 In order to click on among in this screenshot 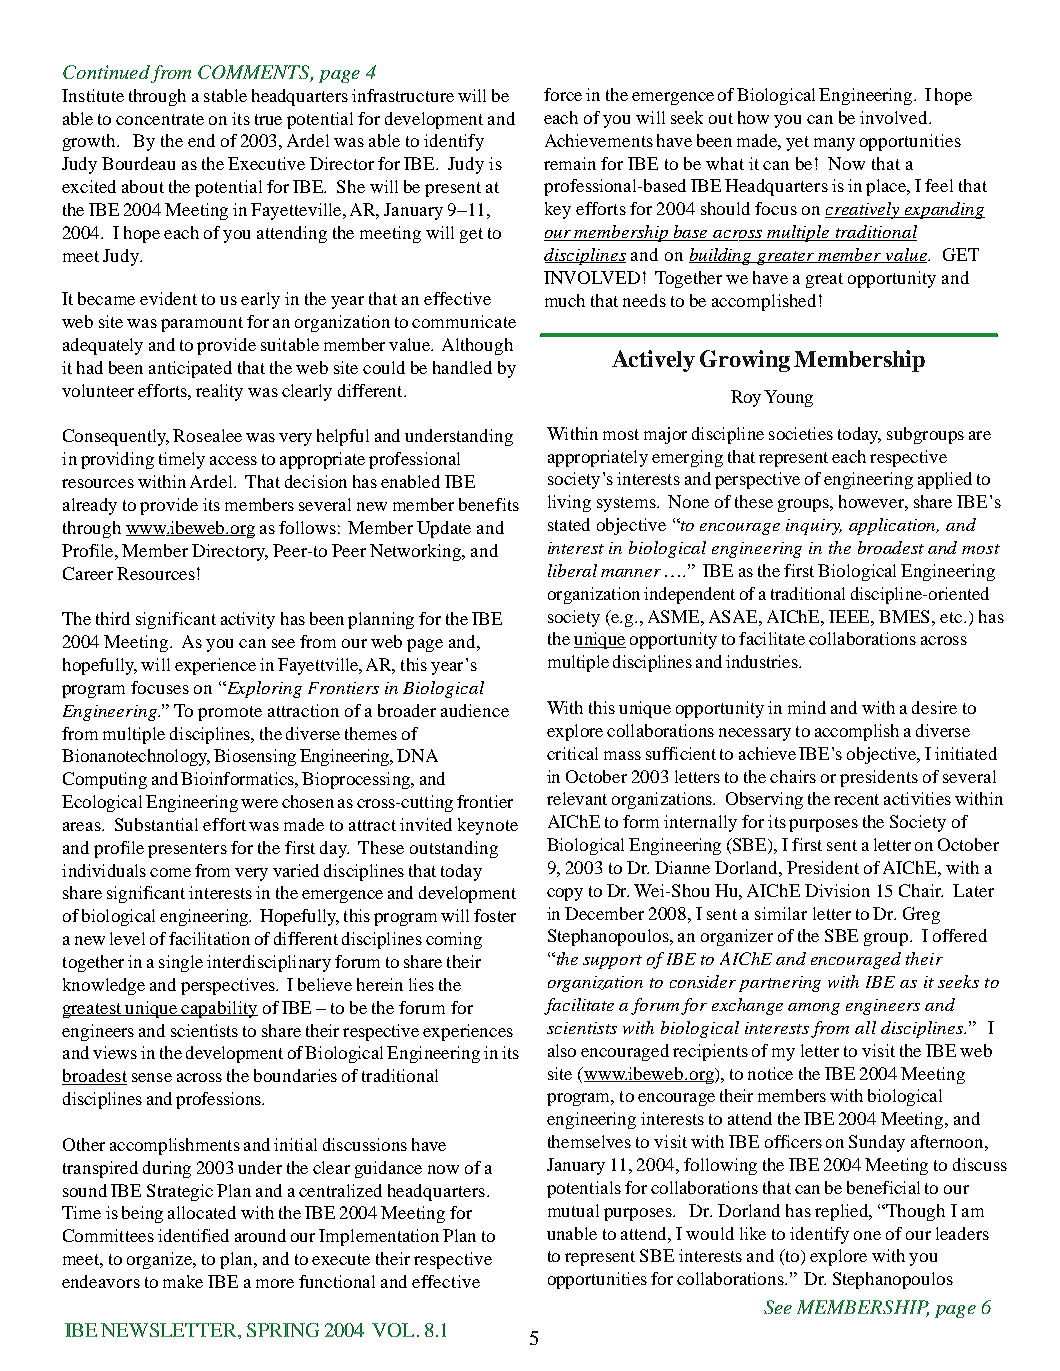, I will do `click(814, 1009)`.
